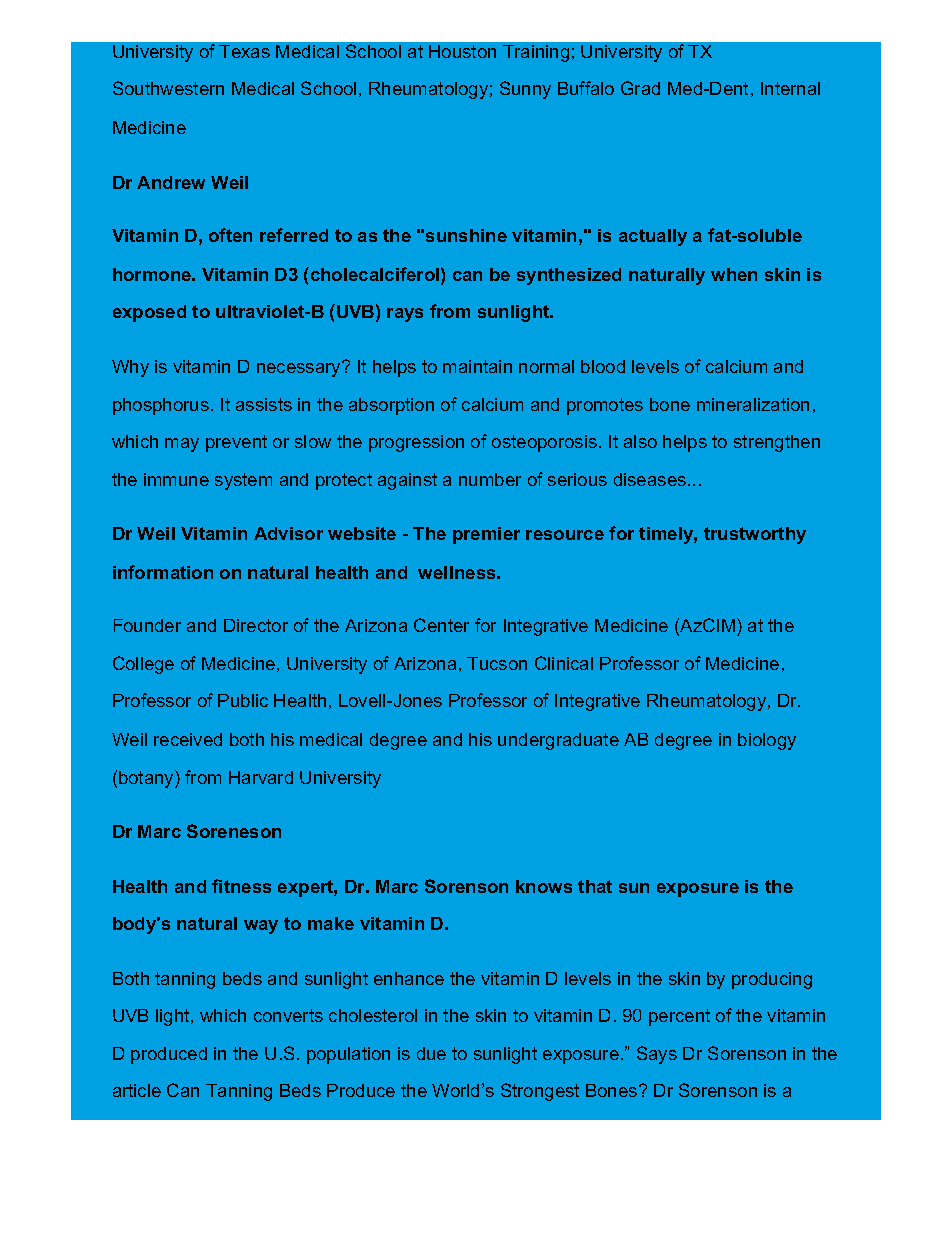  What do you see at coordinates (168, 88) in the image?
I see `Southwestern` at bounding box center [168, 88].
